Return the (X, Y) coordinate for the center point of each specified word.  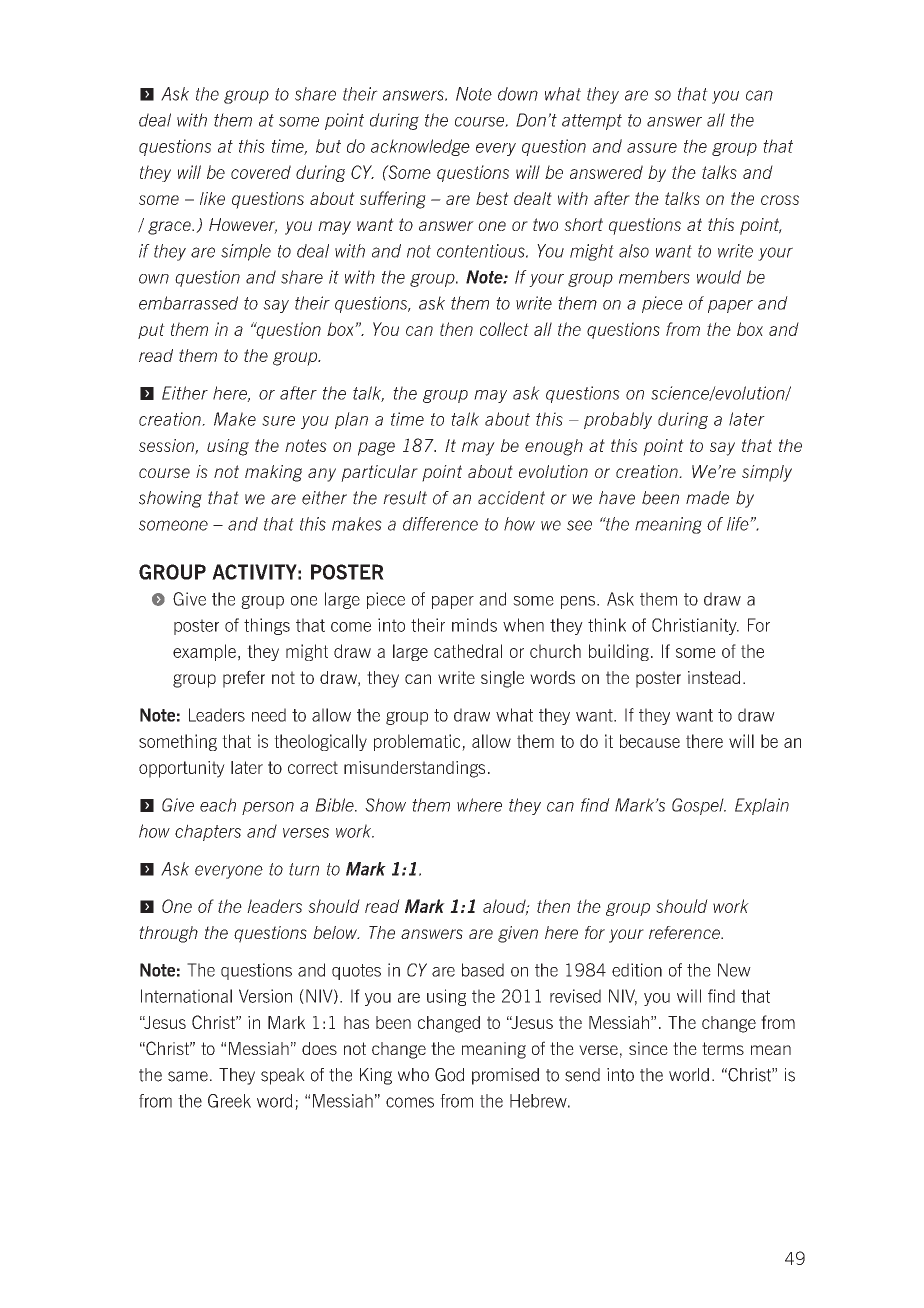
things (267, 626)
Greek (229, 1101)
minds (474, 625)
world (689, 1075)
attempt (592, 122)
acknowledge (420, 147)
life (739, 524)
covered (261, 172)
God (449, 1075)
